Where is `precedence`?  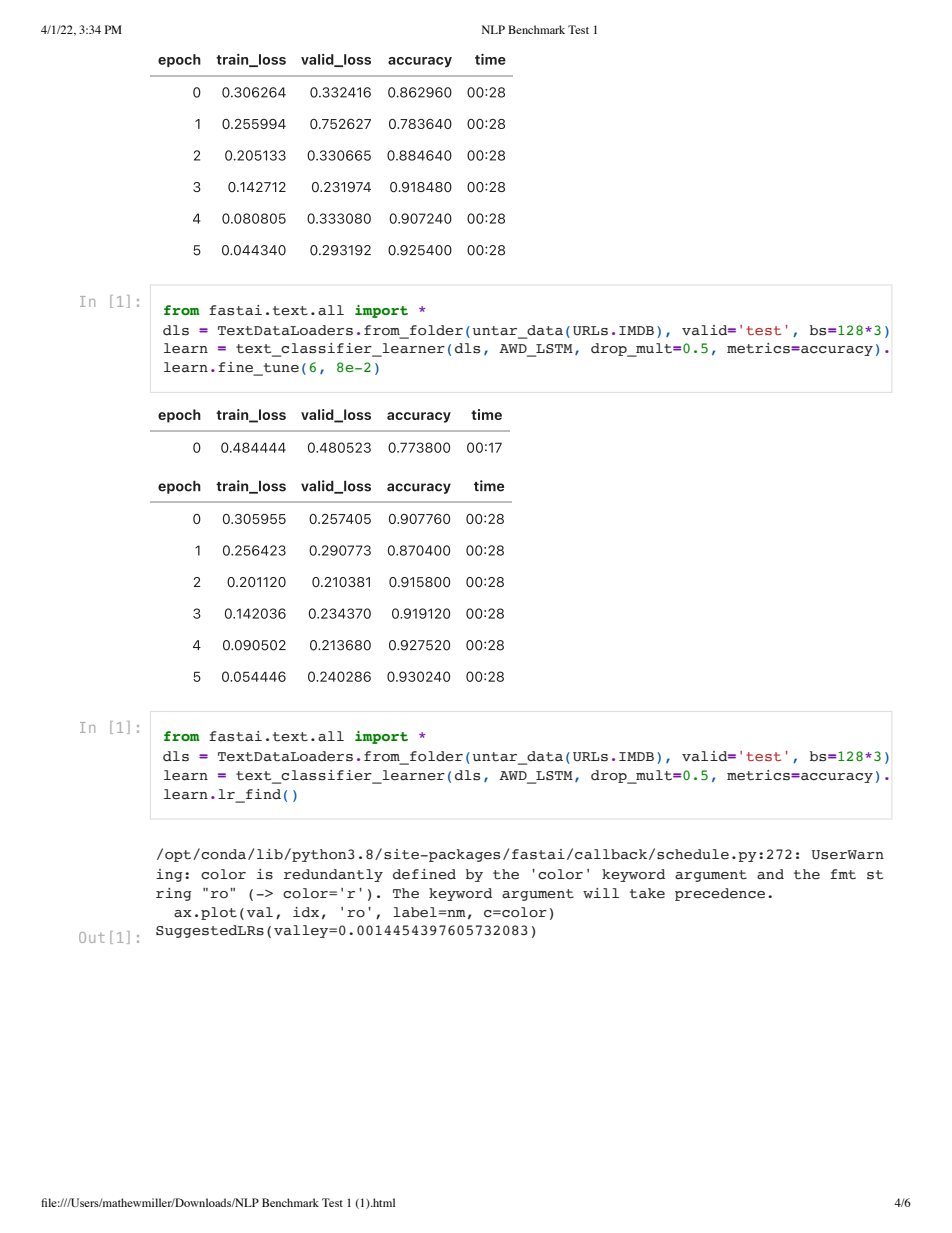
precedence is located at coordinates (720, 894).
